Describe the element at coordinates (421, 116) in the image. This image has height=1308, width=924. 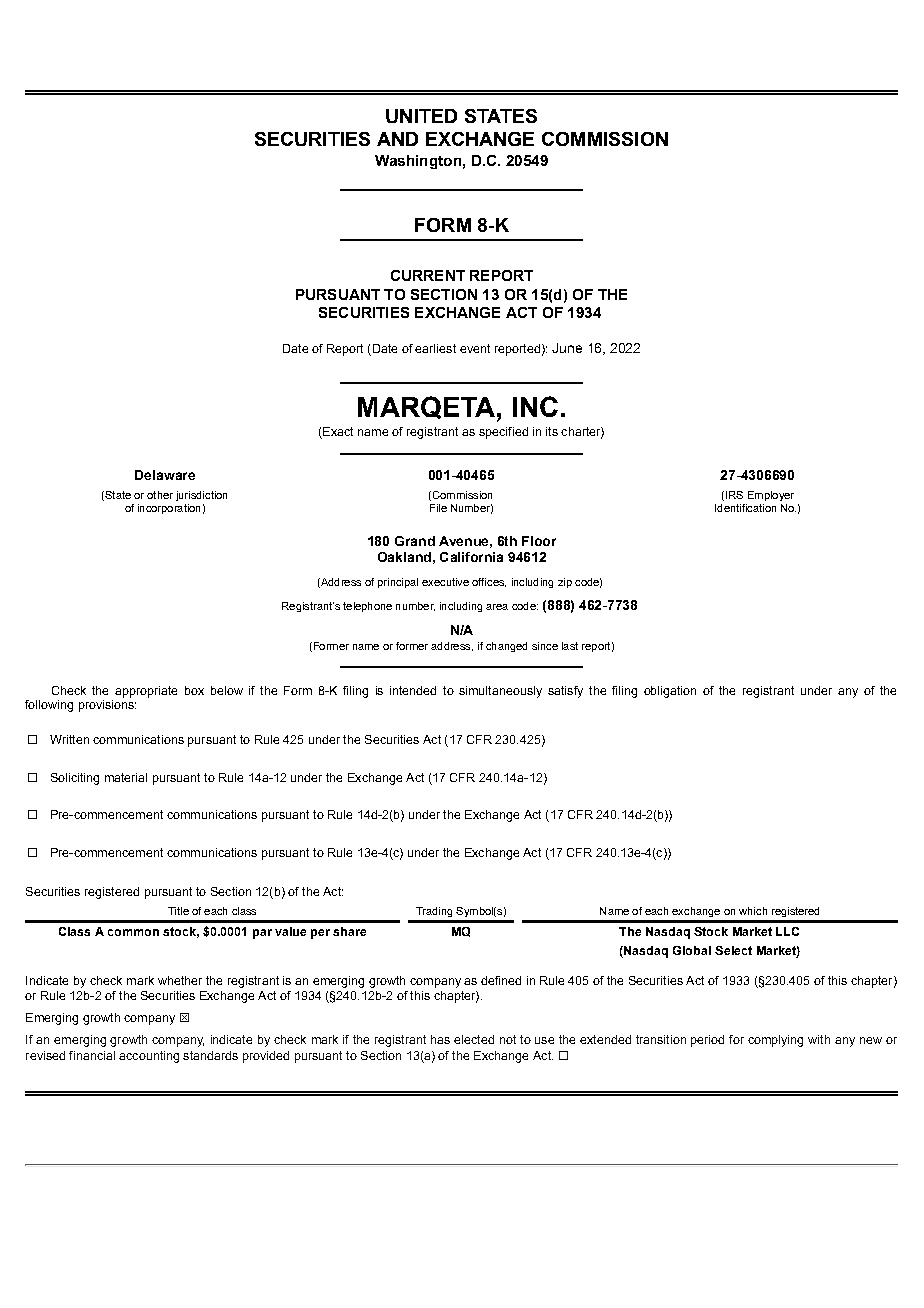
I see `UNITED` at that location.
